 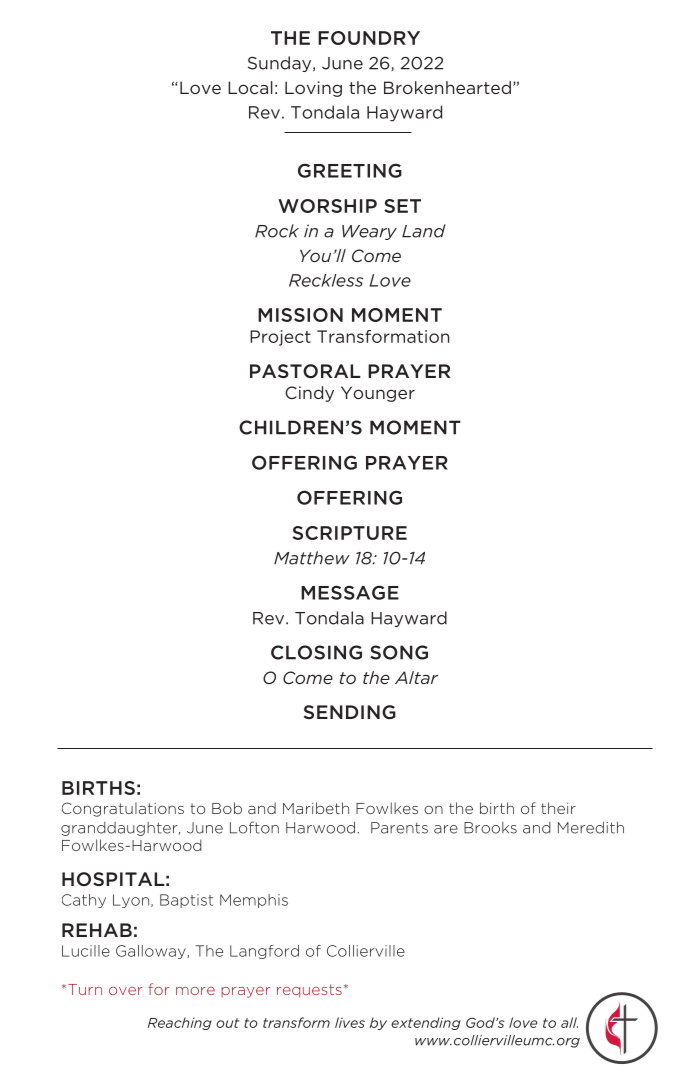 I want to click on FOUNDRY, so click(x=369, y=38).
